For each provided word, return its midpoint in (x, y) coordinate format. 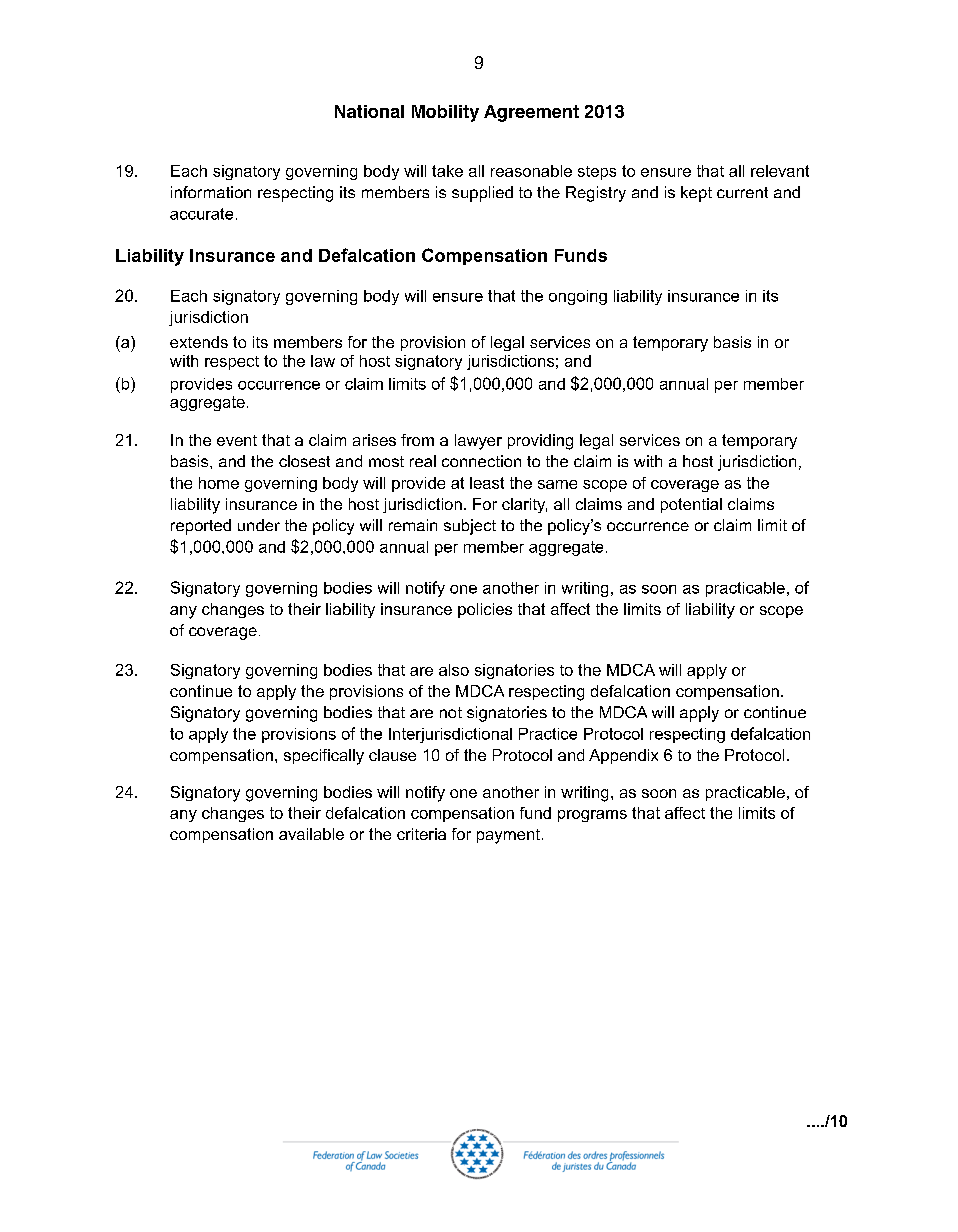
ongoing (578, 297)
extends (199, 342)
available (311, 834)
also (454, 670)
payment (508, 836)
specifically (324, 757)
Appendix (623, 756)
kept (696, 194)
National (369, 111)
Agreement (531, 113)
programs (592, 816)
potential (691, 505)
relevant (780, 171)
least (487, 483)
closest (304, 461)
